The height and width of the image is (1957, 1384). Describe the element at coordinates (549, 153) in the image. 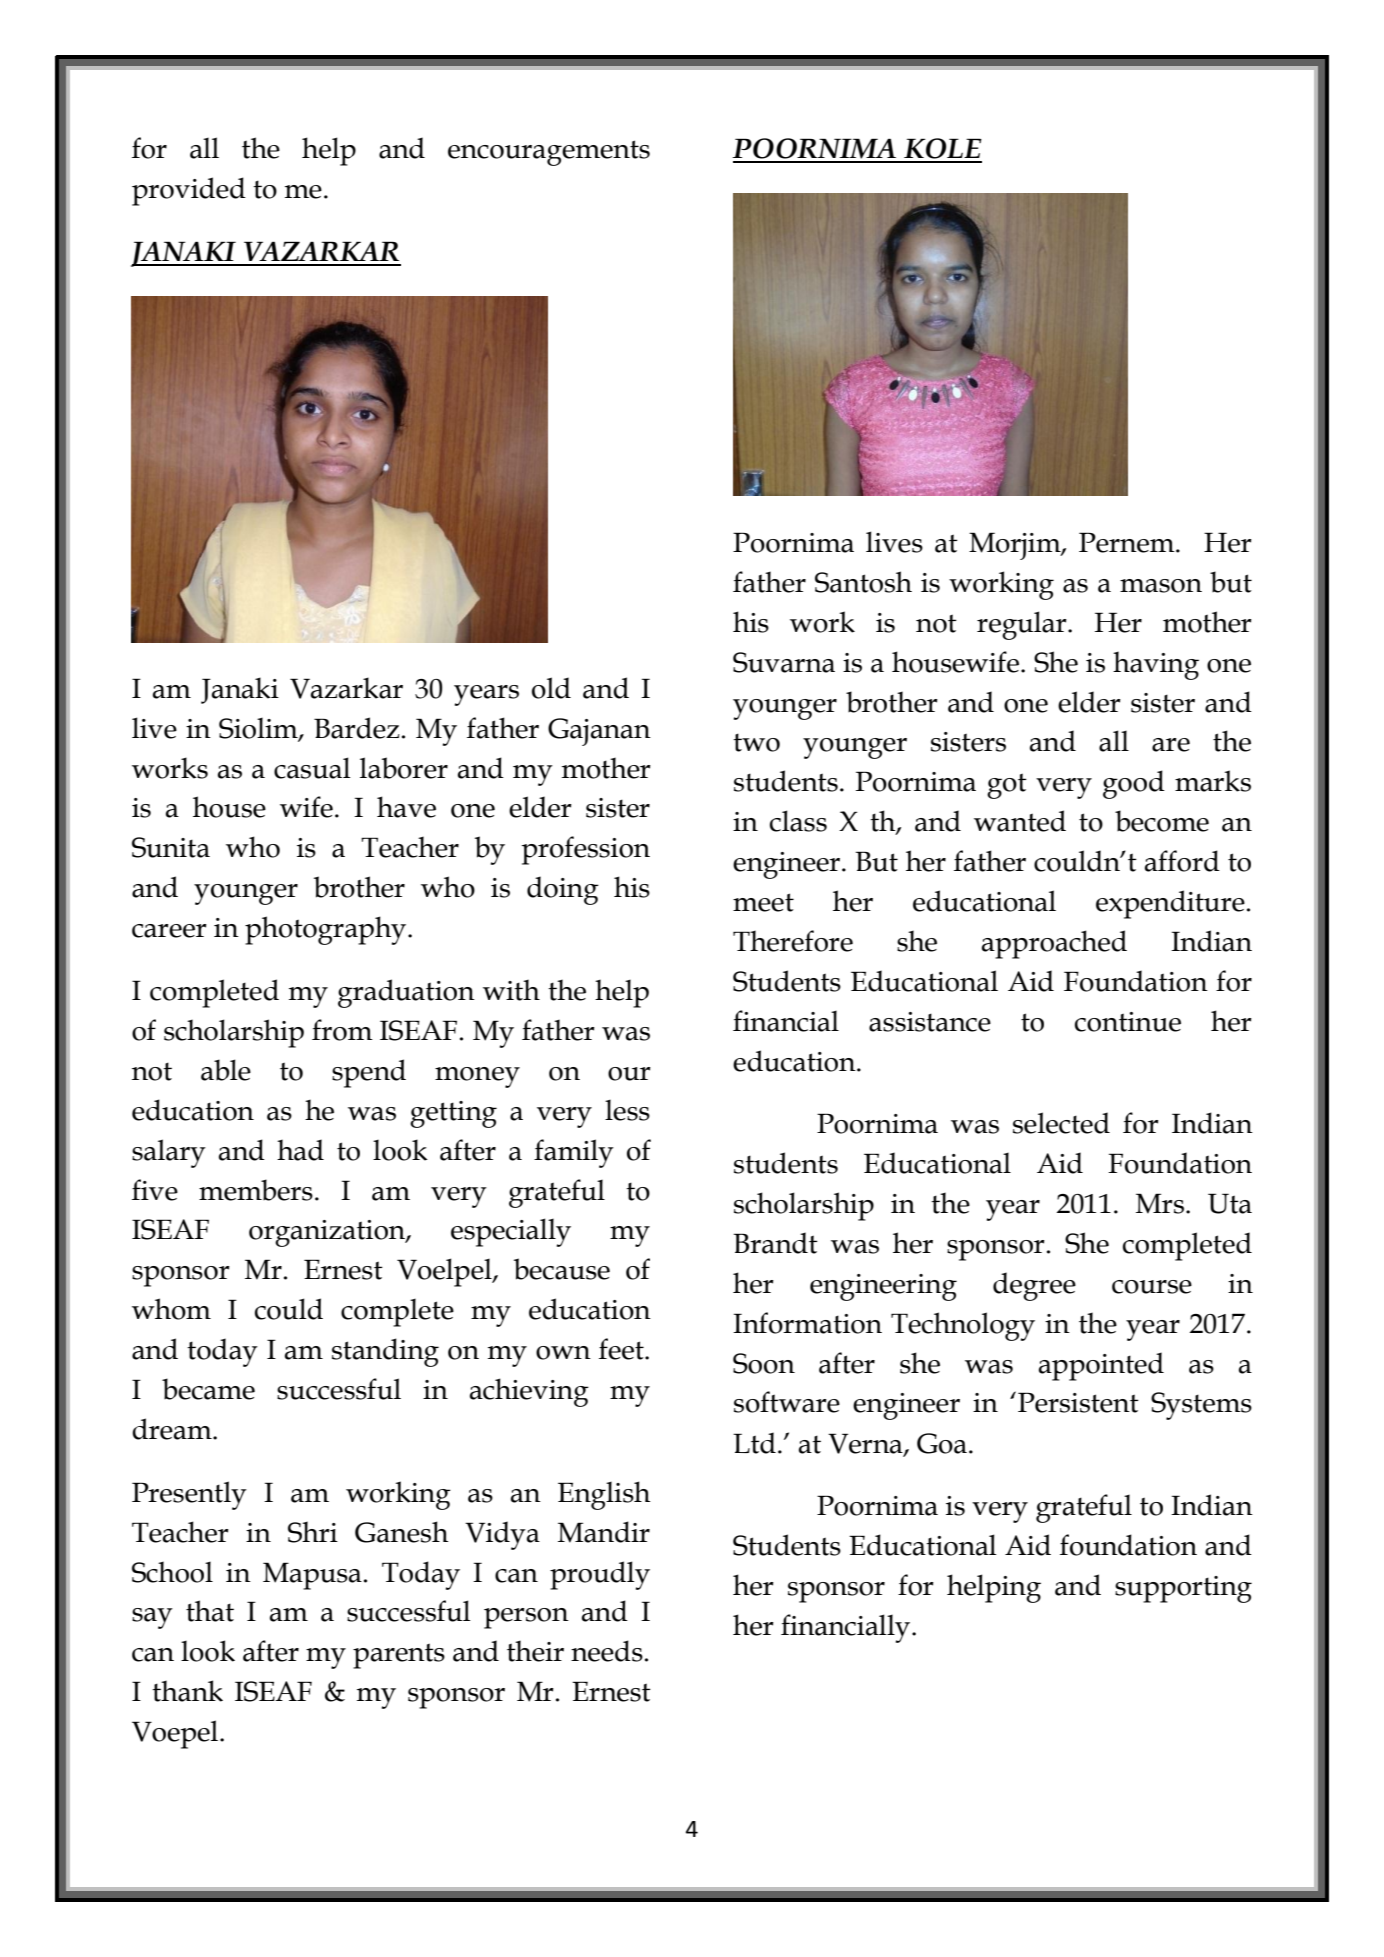

I see `encouragements` at that location.
